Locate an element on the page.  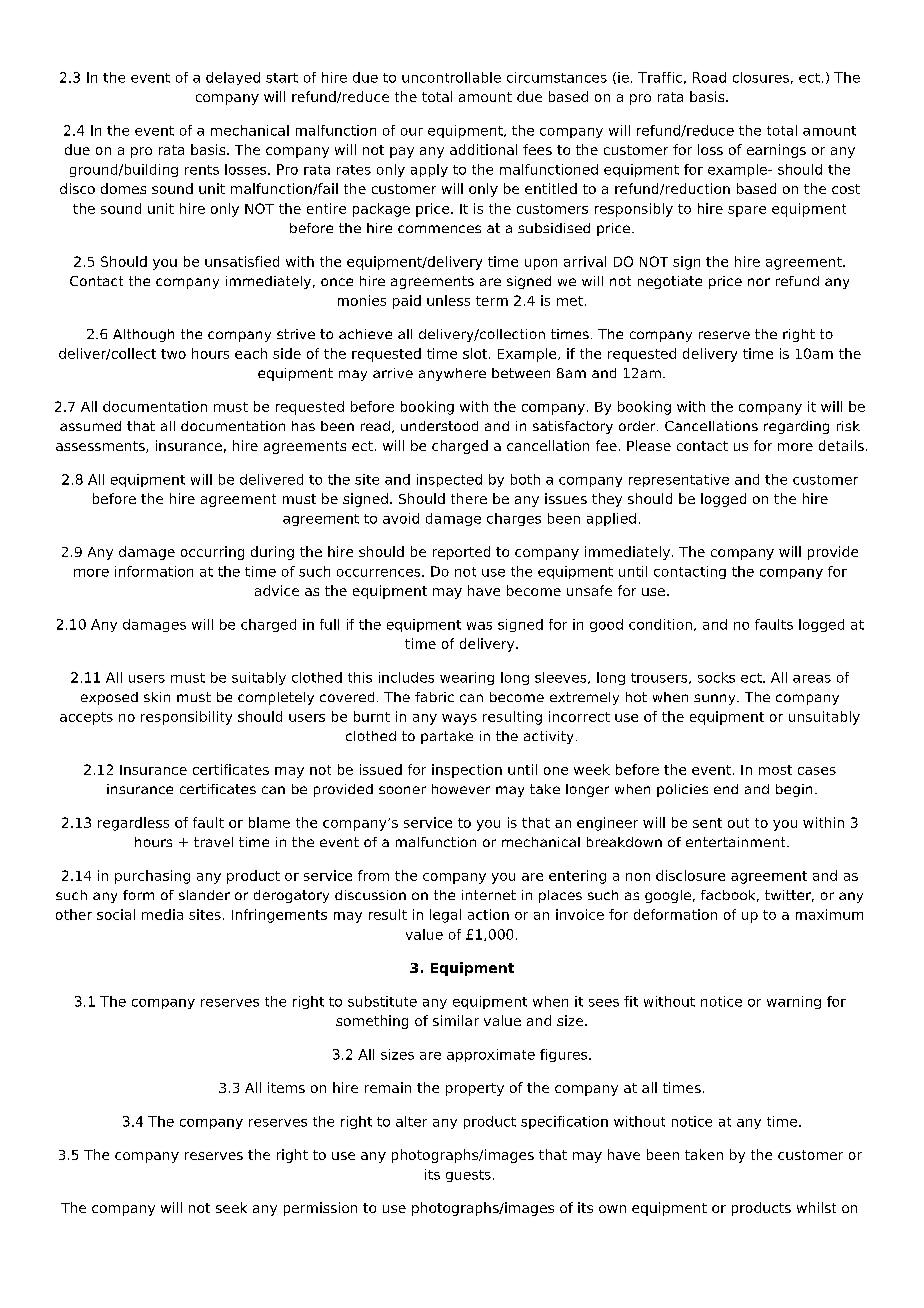
seek is located at coordinates (231, 1207).
